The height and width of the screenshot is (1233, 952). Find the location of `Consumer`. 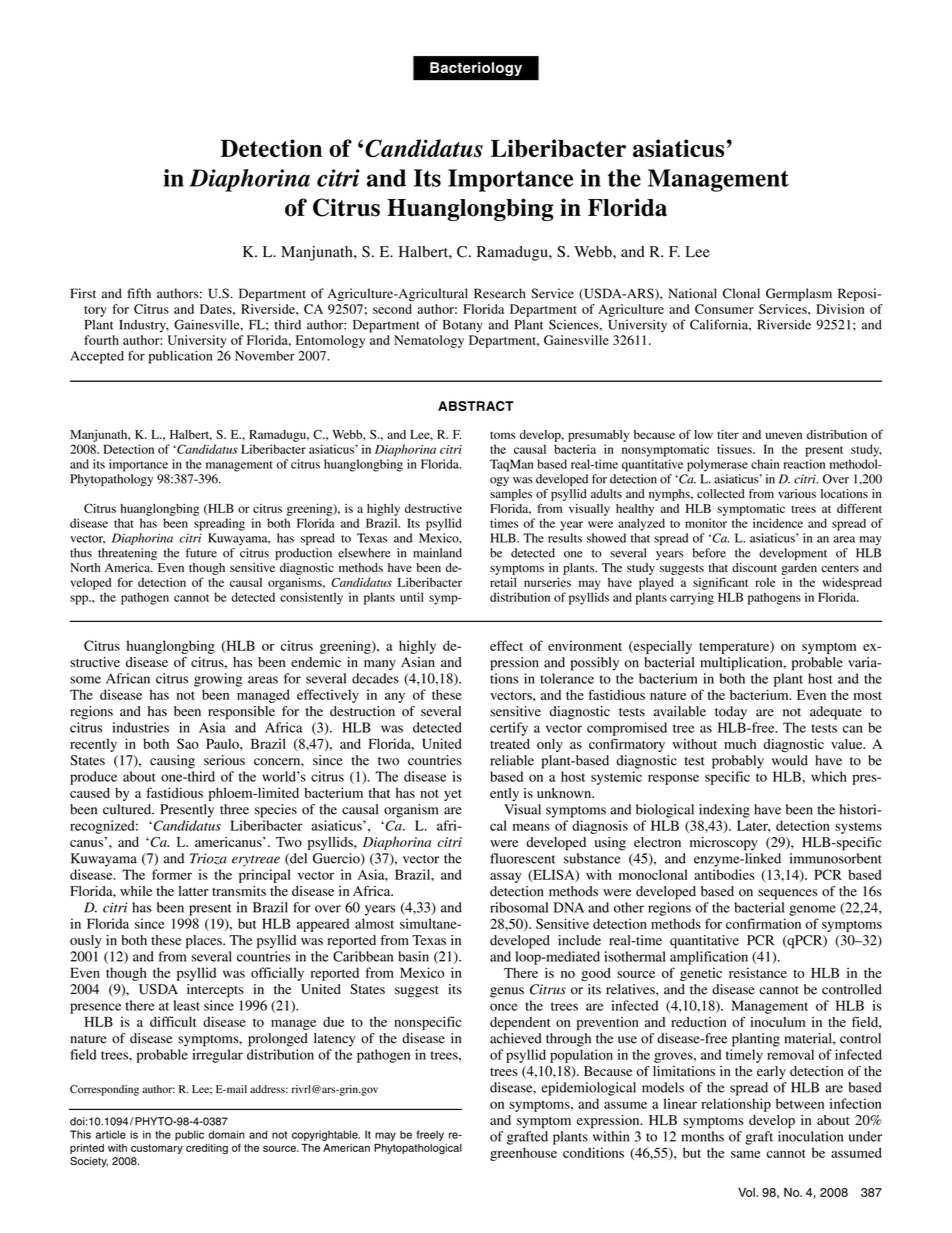

Consumer is located at coordinates (724, 309).
